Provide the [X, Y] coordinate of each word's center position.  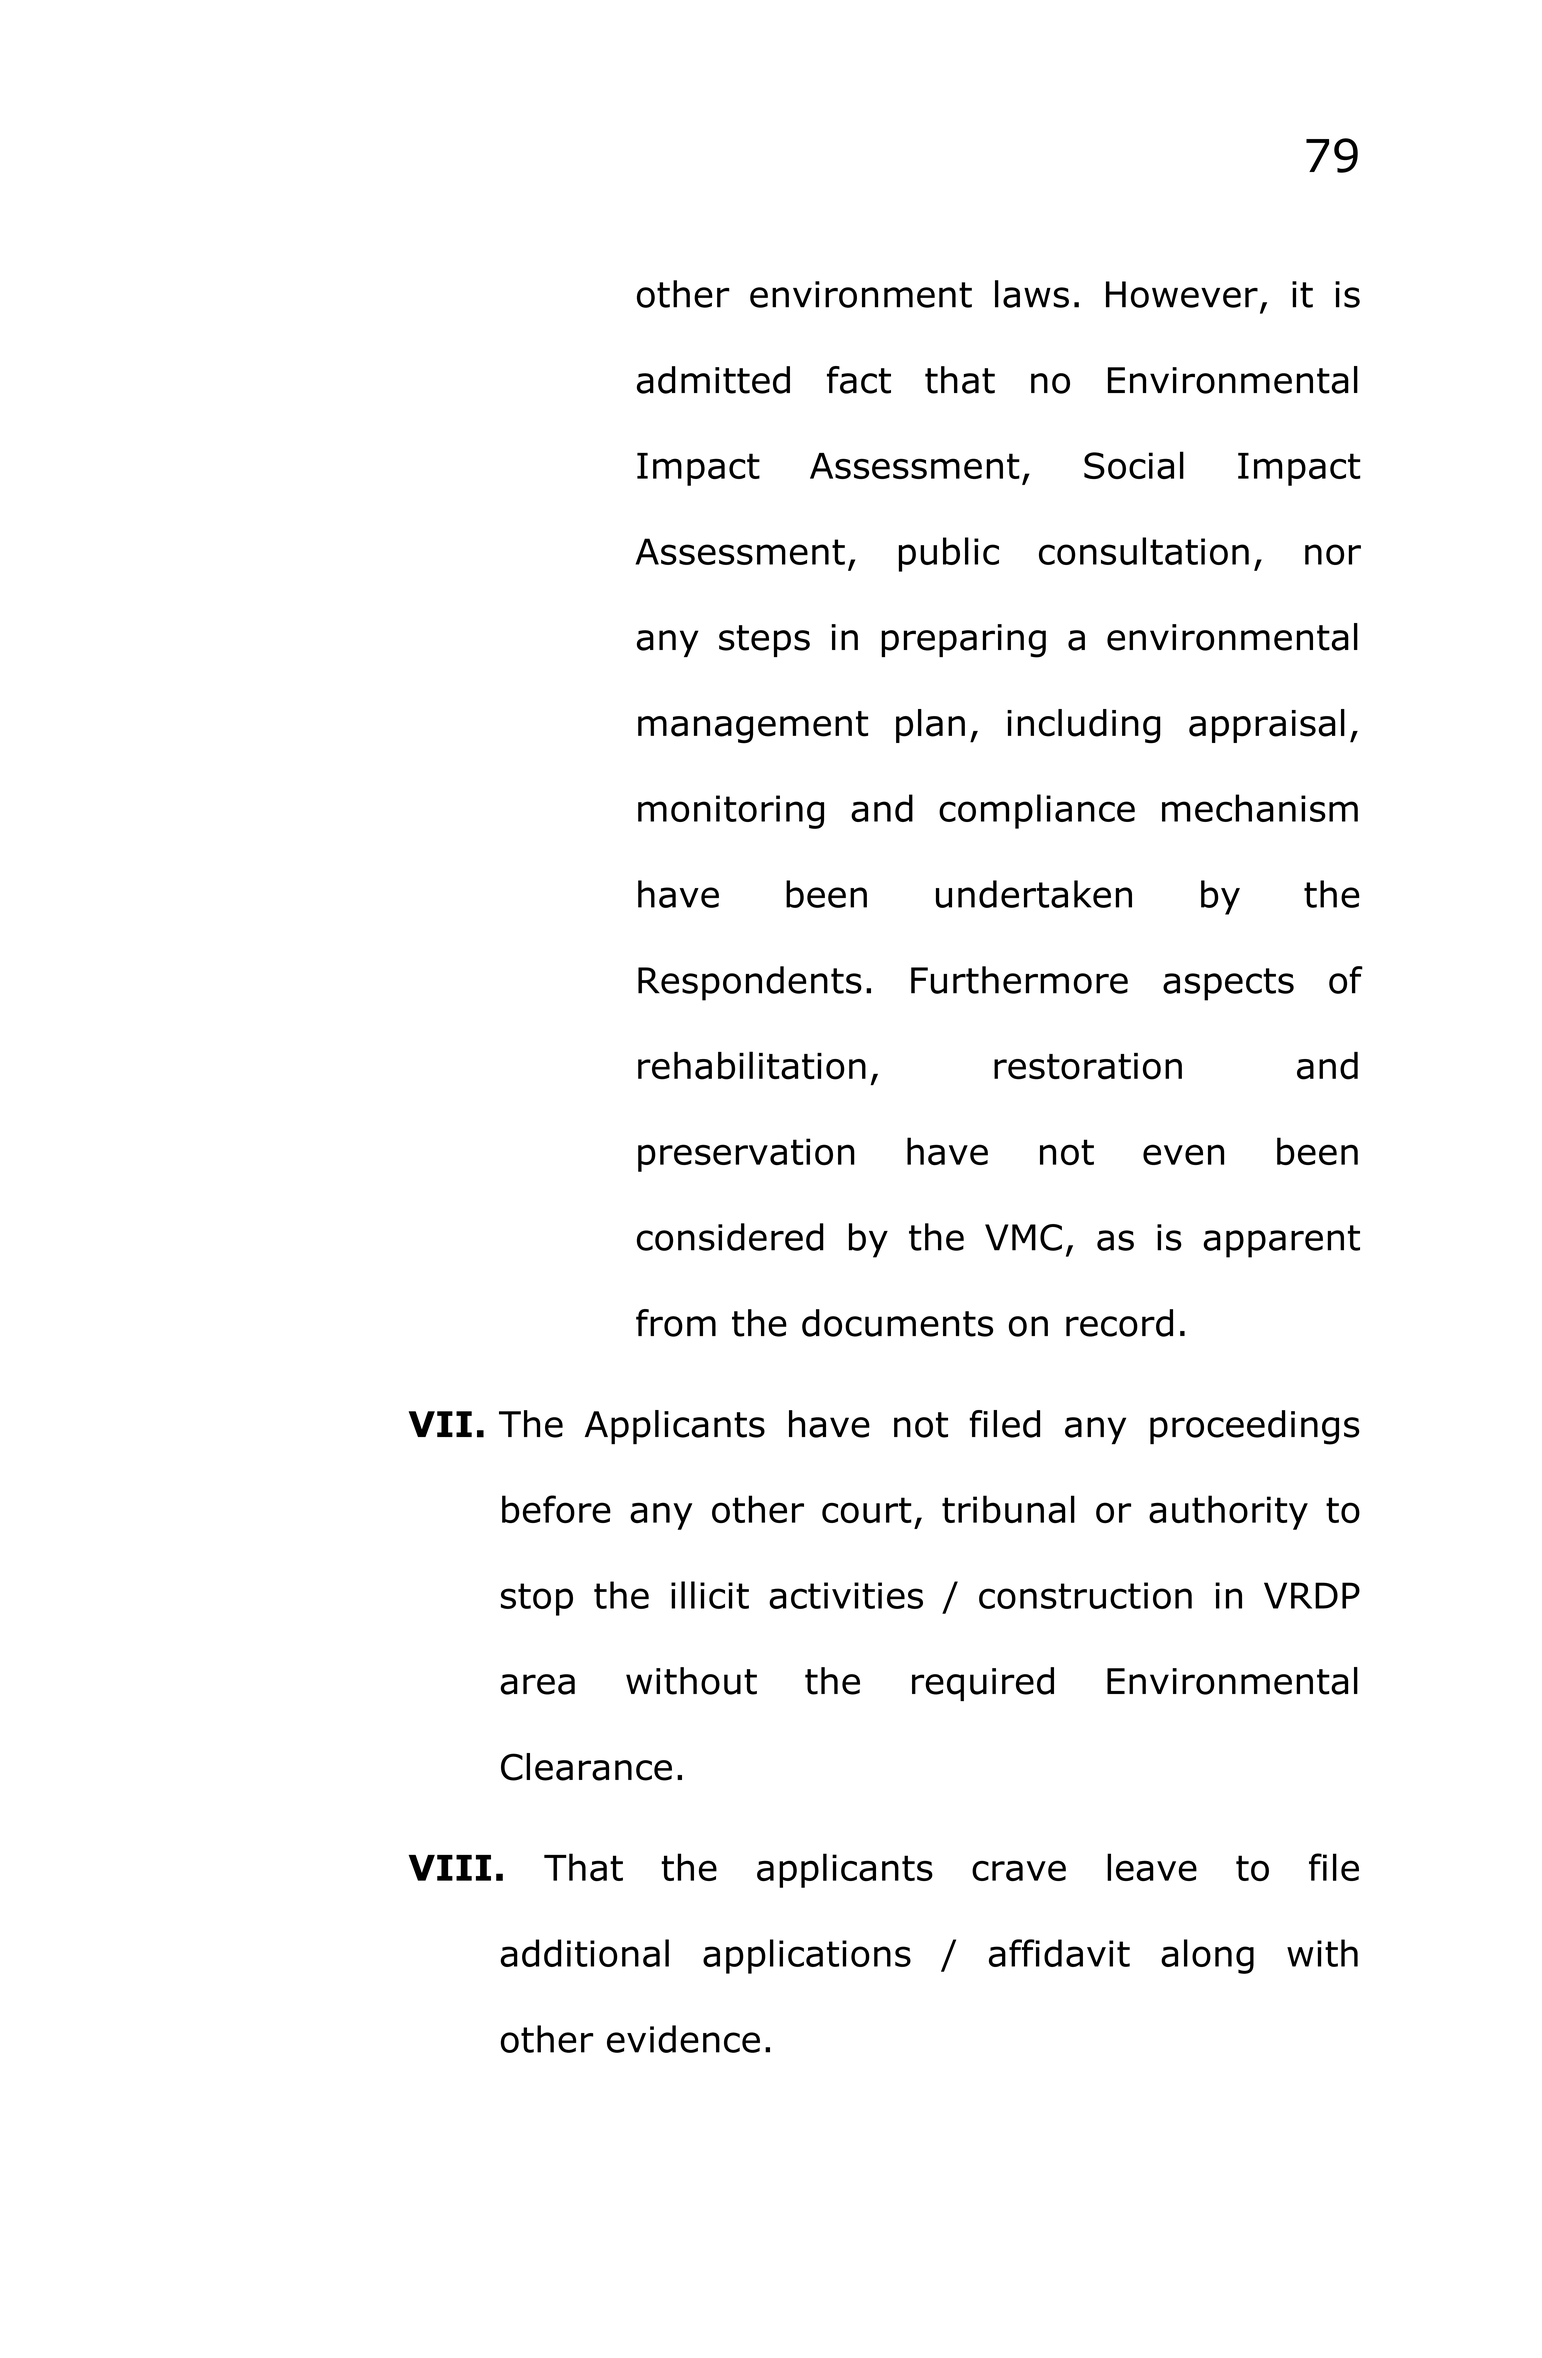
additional [584, 1953]
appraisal [1267, 726]
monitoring [731, 812]
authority [1228, 1512]
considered [730, 1237]
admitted [713, 380]
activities [846, 1595]
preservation [746, 1155]
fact [859, 380]
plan [930, 726]
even [1183, 1154]
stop [537, 1599]
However [1182, 294]
